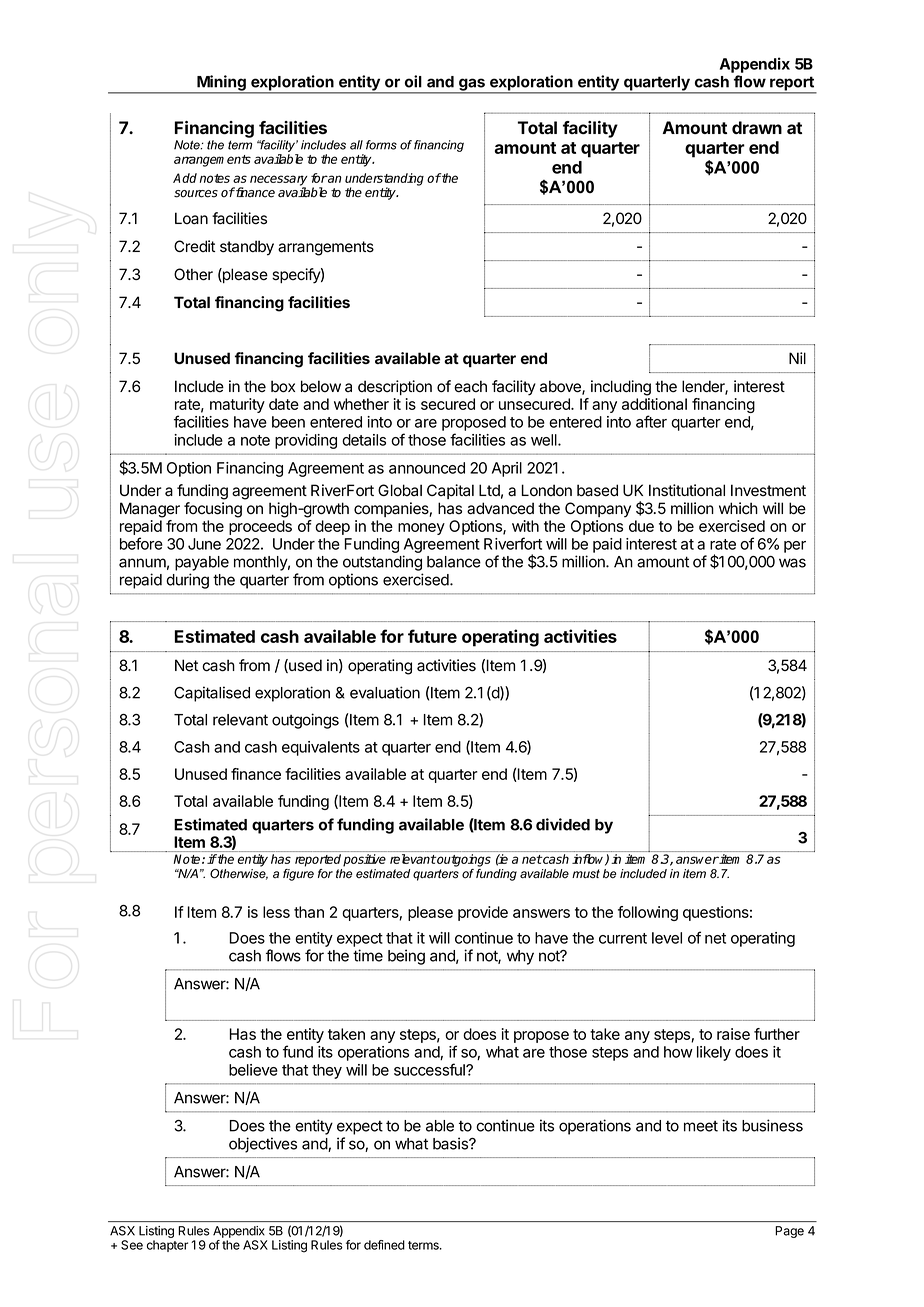 This page has height=1307, width=924. Describe the element at coordinates (167, 1246) in the page. I see `chapter` at that location.
